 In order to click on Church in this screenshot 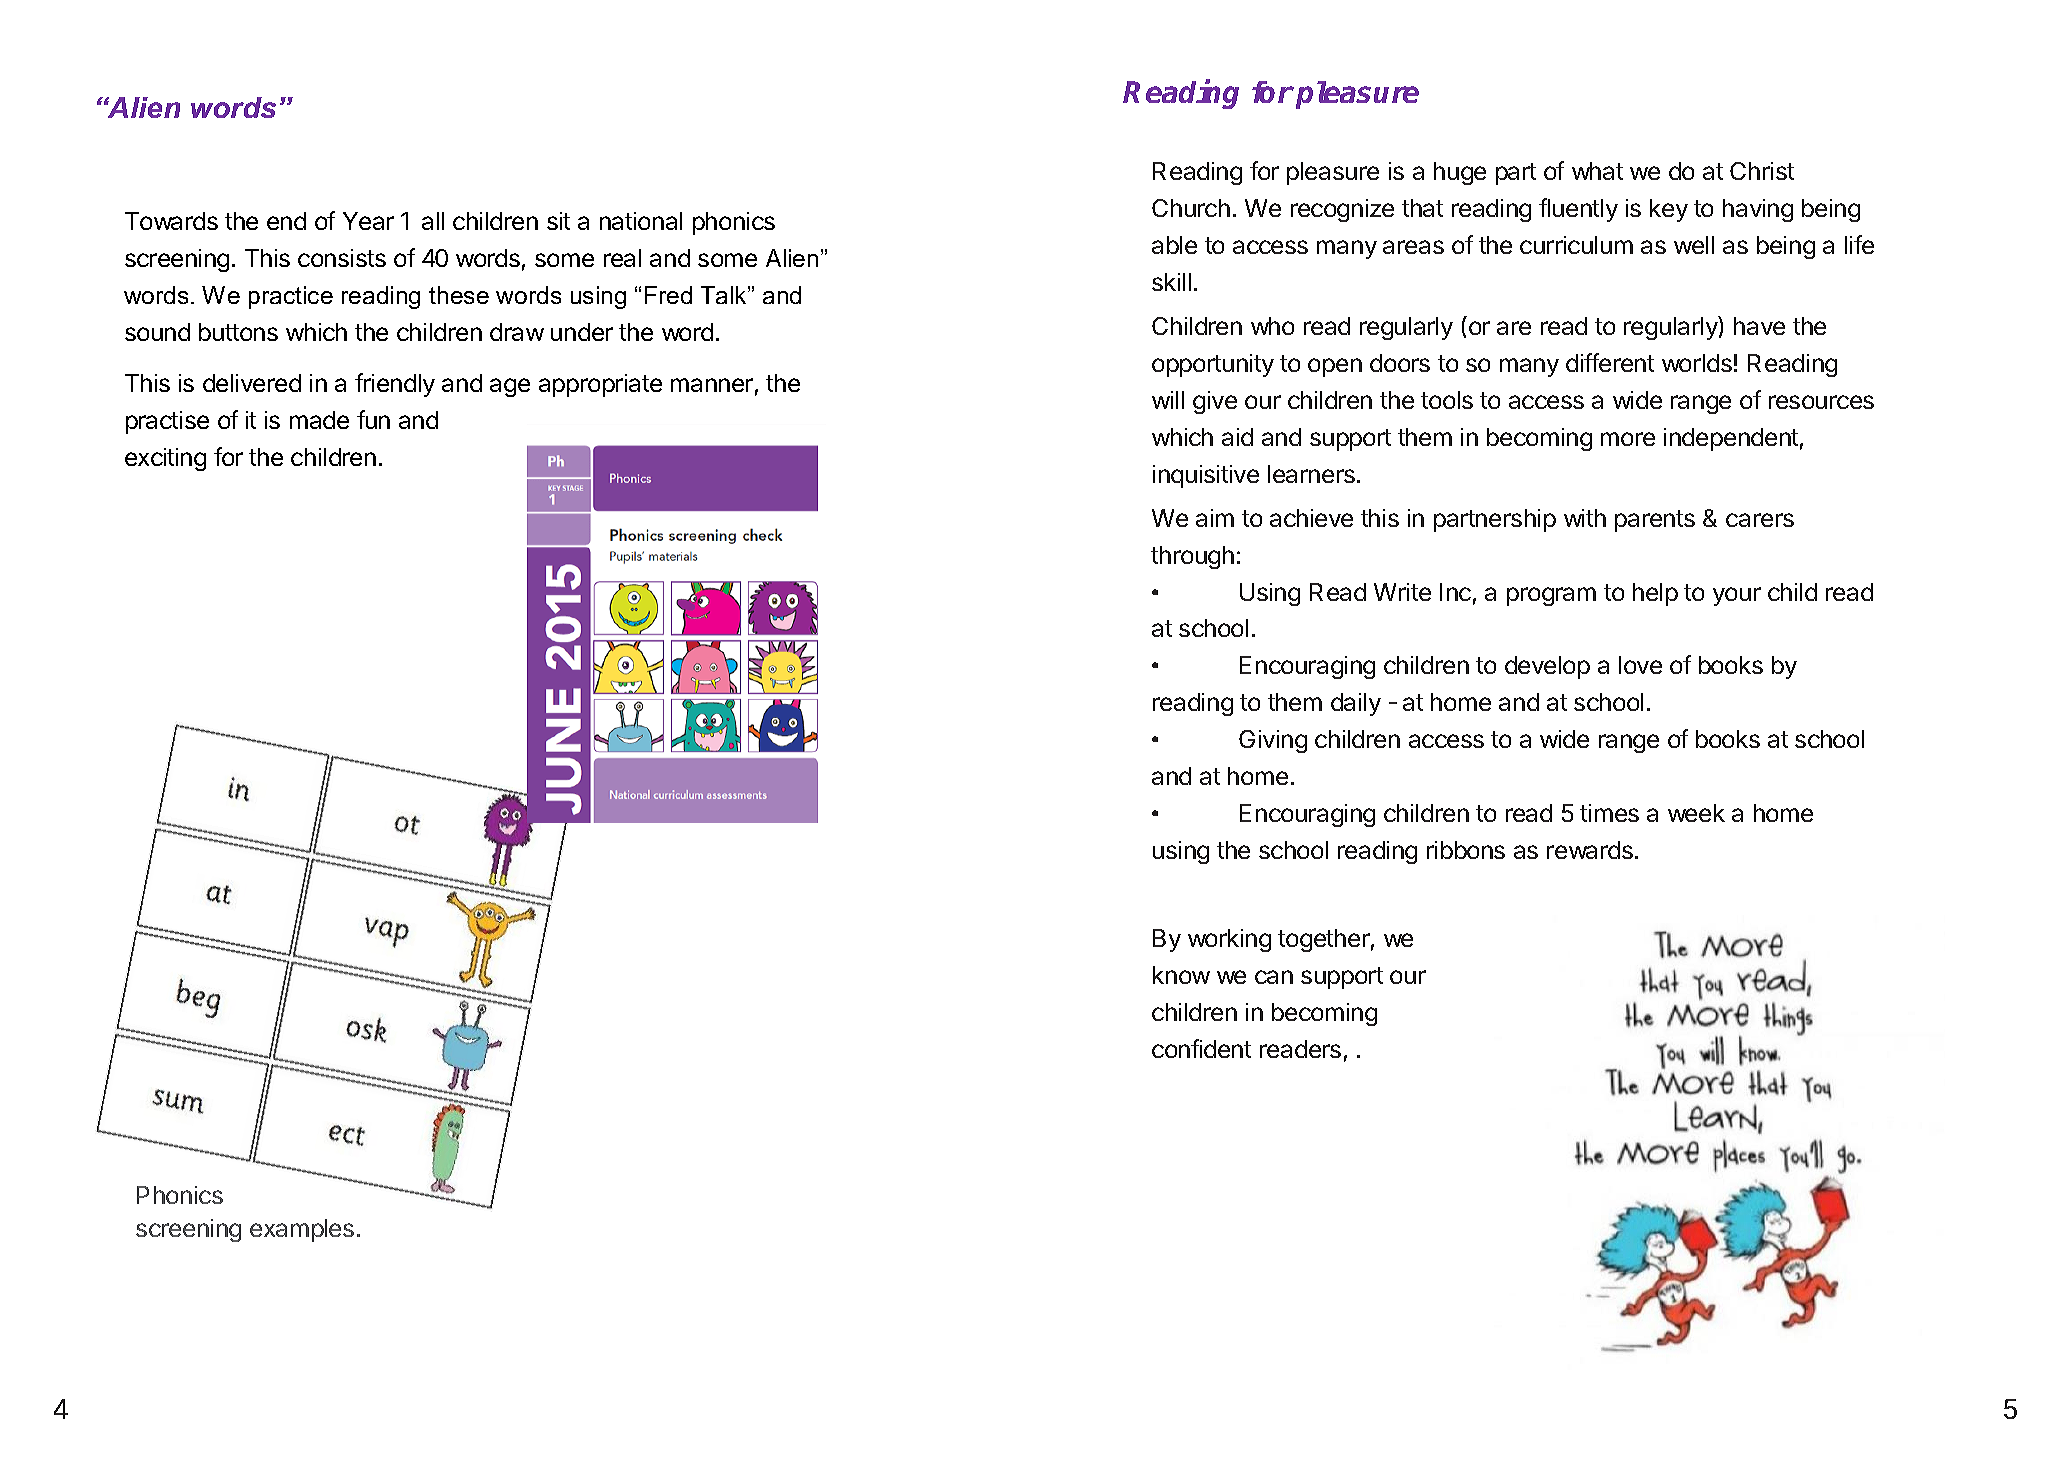, I will do `click(1191, 208)`.
